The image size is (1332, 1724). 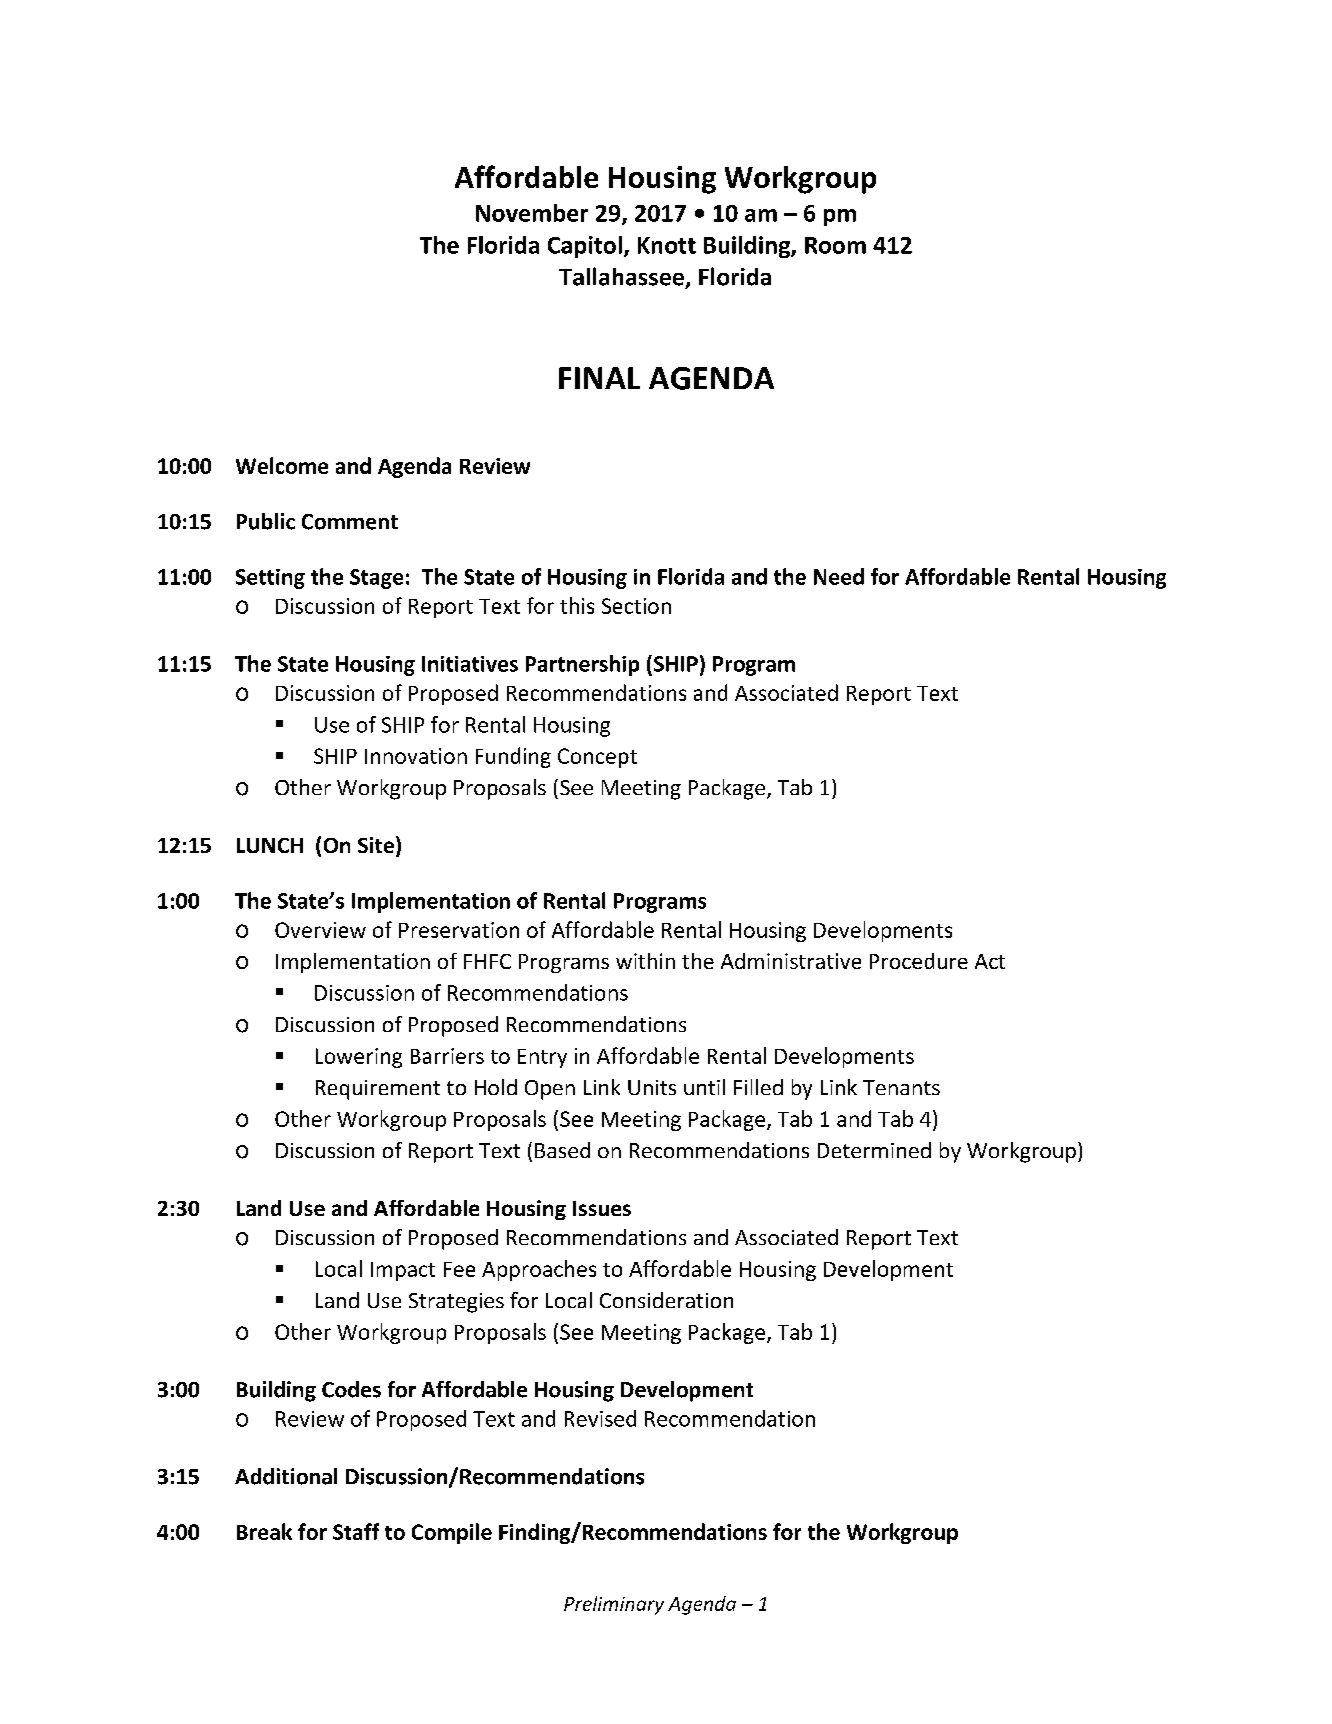 What do you see at coordinates (835, 245) in the document?
I see `Room` at bounding box center [835, 245].
